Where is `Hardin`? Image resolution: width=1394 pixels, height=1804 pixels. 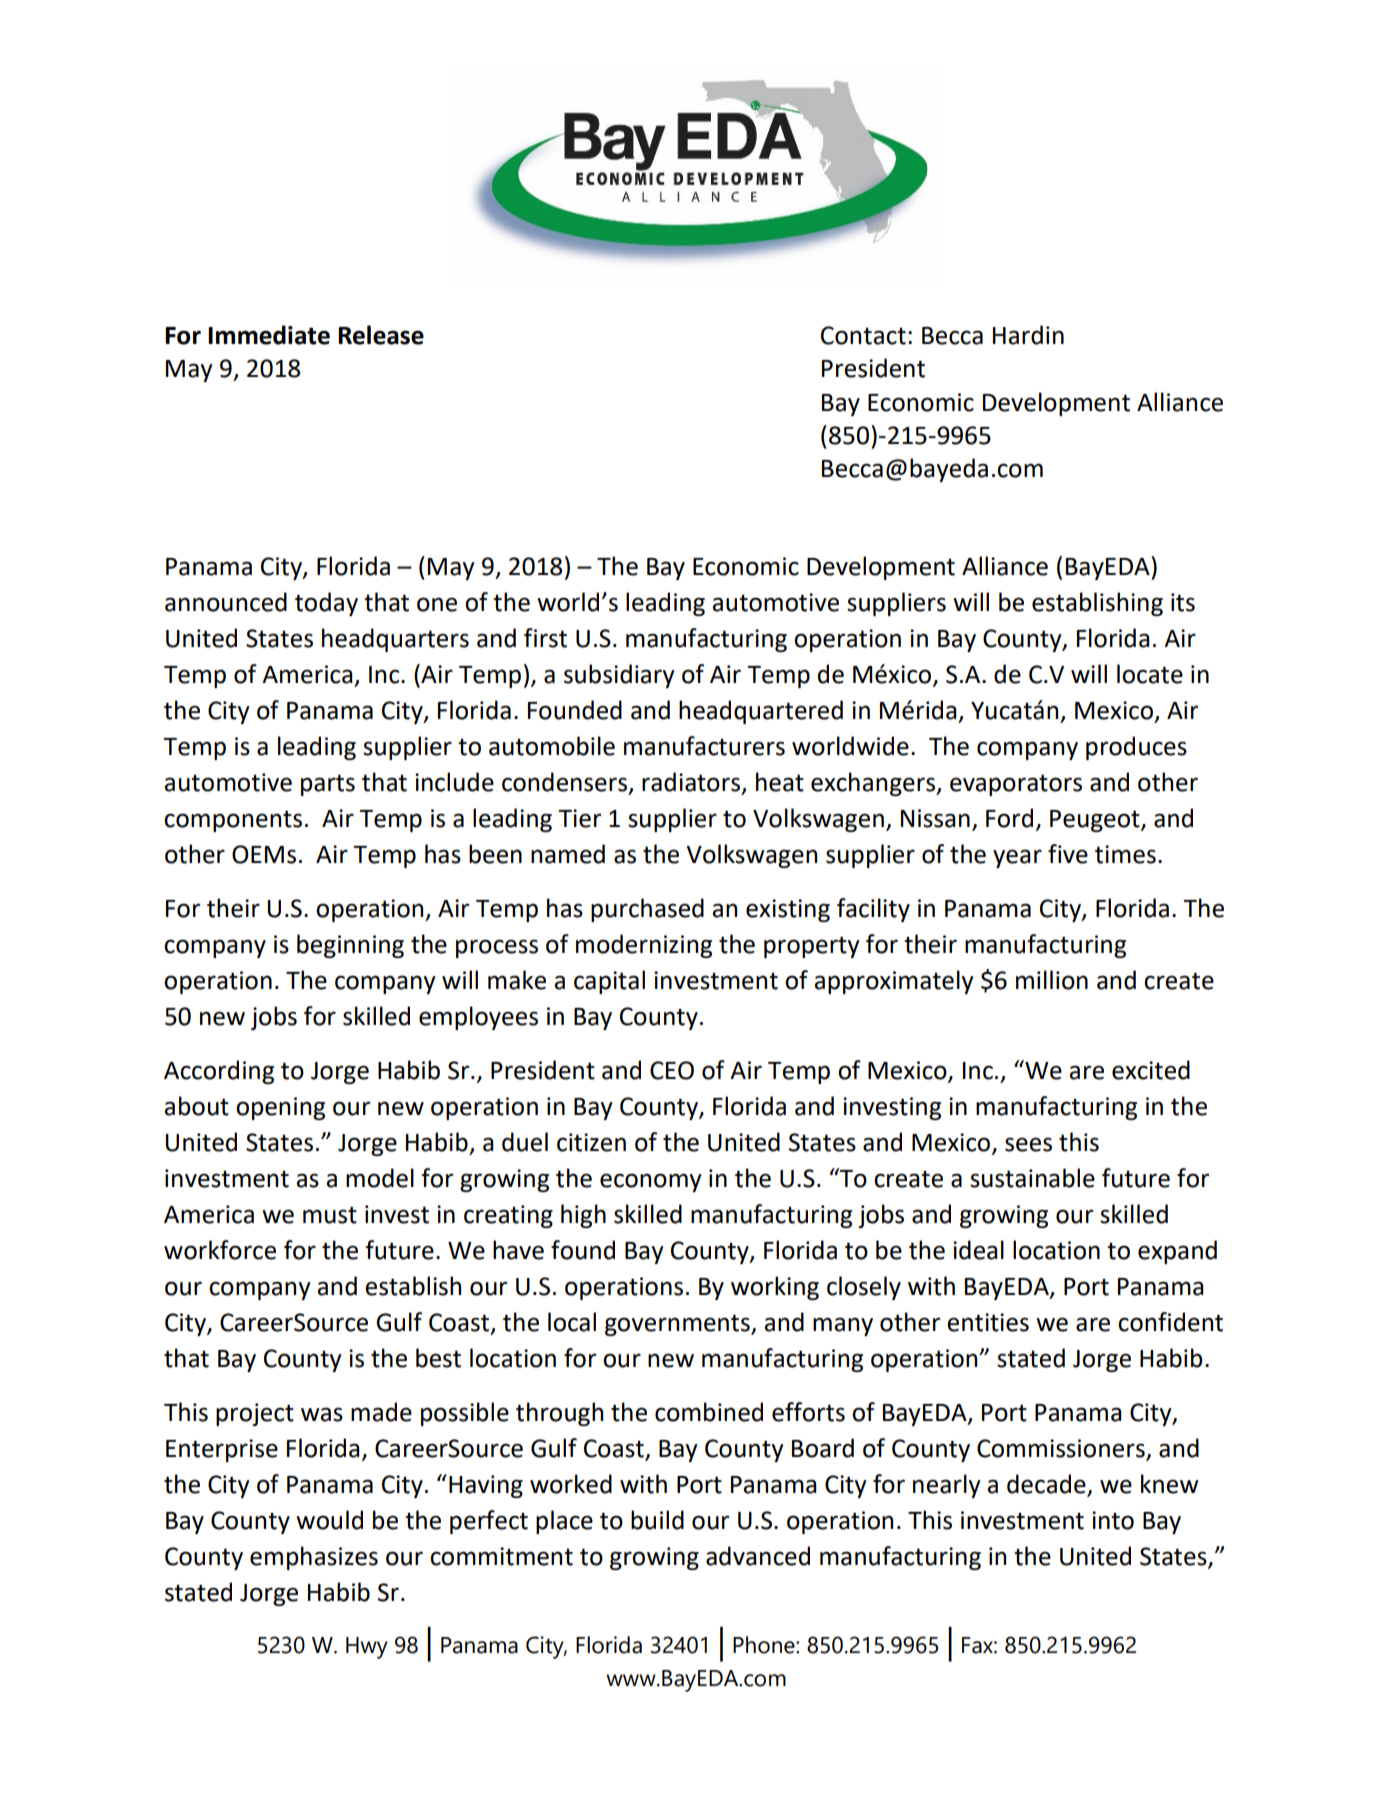
Hardin is located at coordinates (1028, 335).
